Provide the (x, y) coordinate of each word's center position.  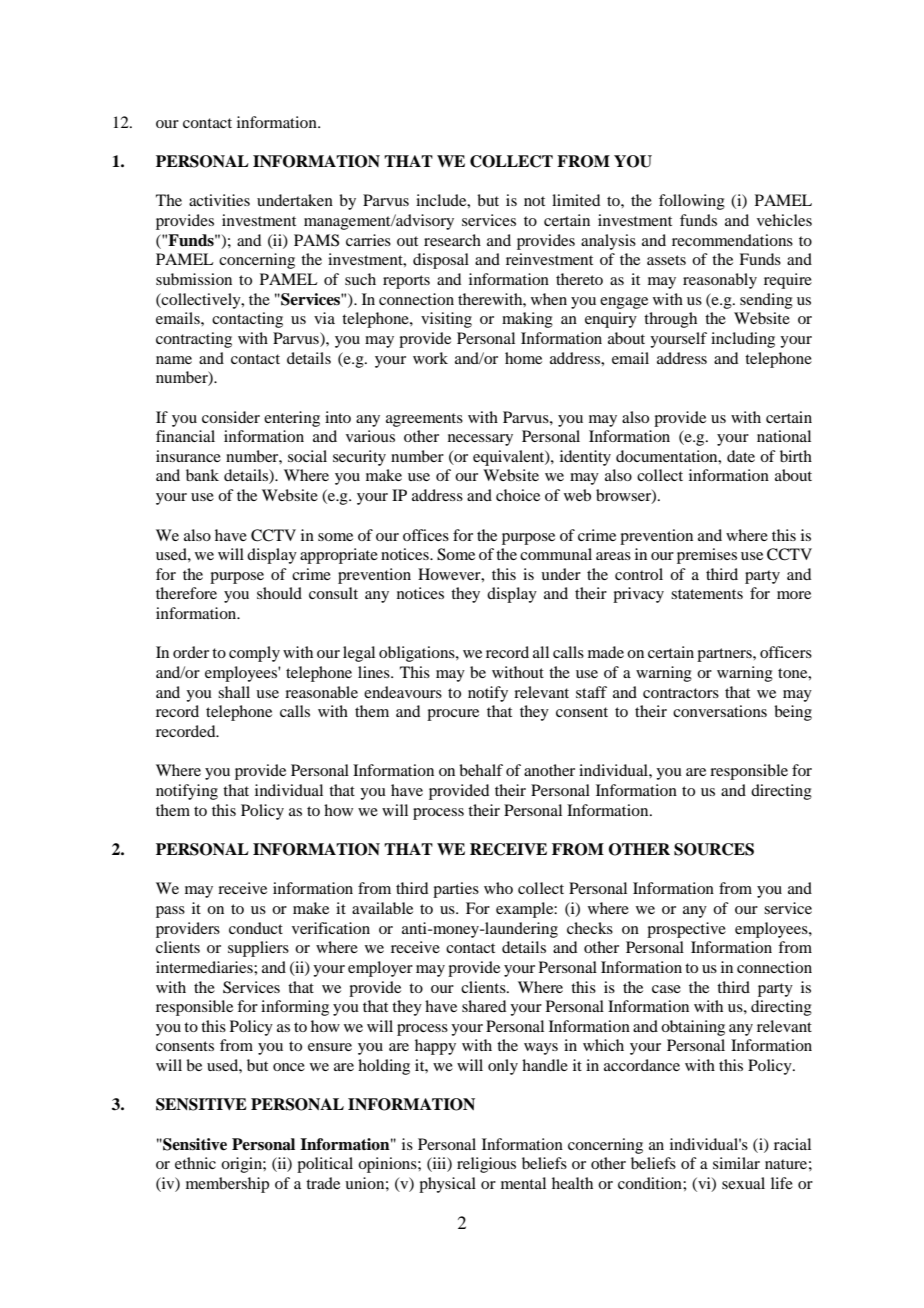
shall (234, 692)
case (666, 989)
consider (231, 417)
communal (556, 554)
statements (707, 594)
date (741, 456)
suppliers (258, 949)
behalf (481, 770)
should (279, 593)
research (452, 240)
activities (219, 200)
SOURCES (714, 849)
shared (484, 1006)
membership (227, 1185)
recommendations (732, 240)
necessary (480, 440)
